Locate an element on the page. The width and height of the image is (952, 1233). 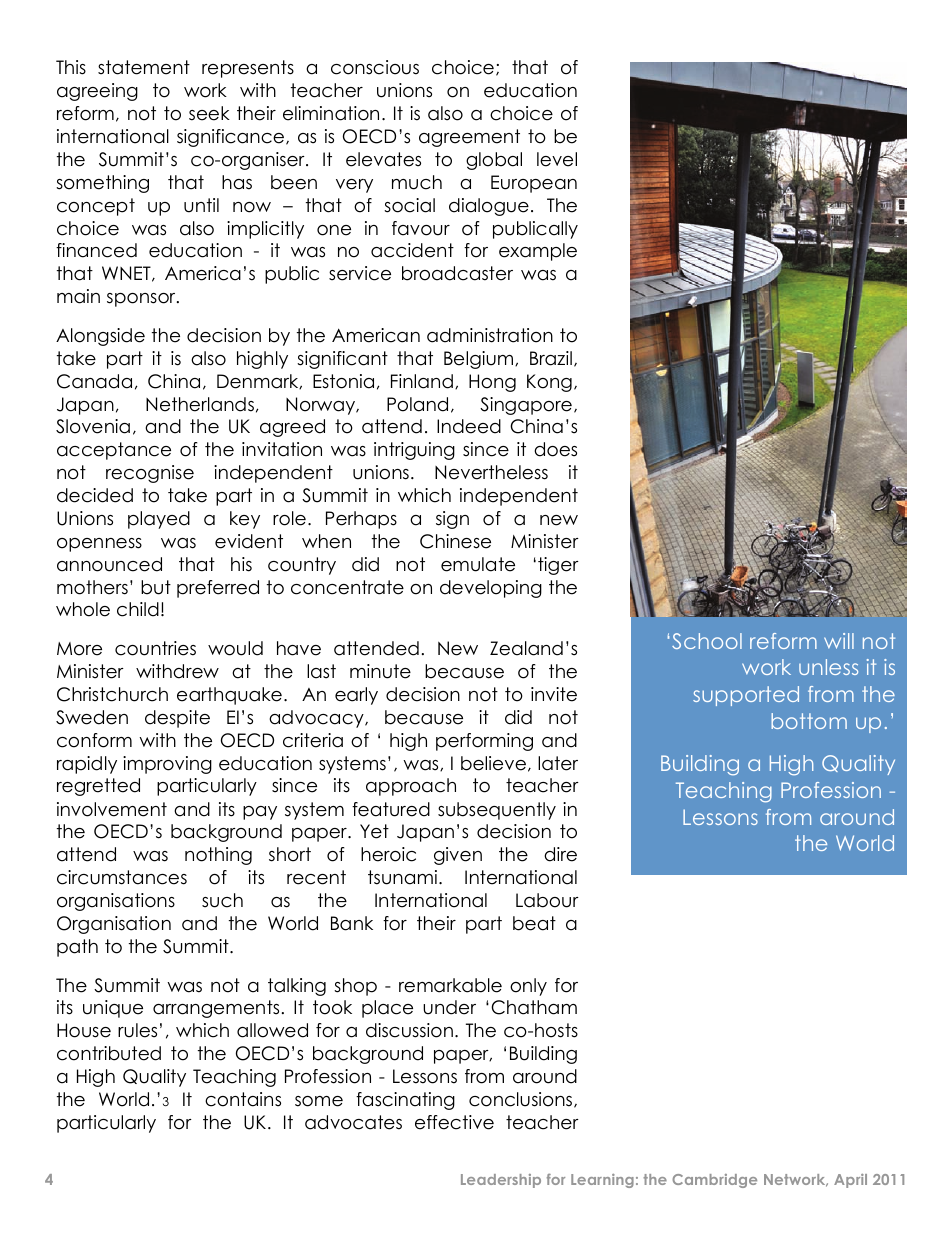
dire is located at coordinates (560, 854).
